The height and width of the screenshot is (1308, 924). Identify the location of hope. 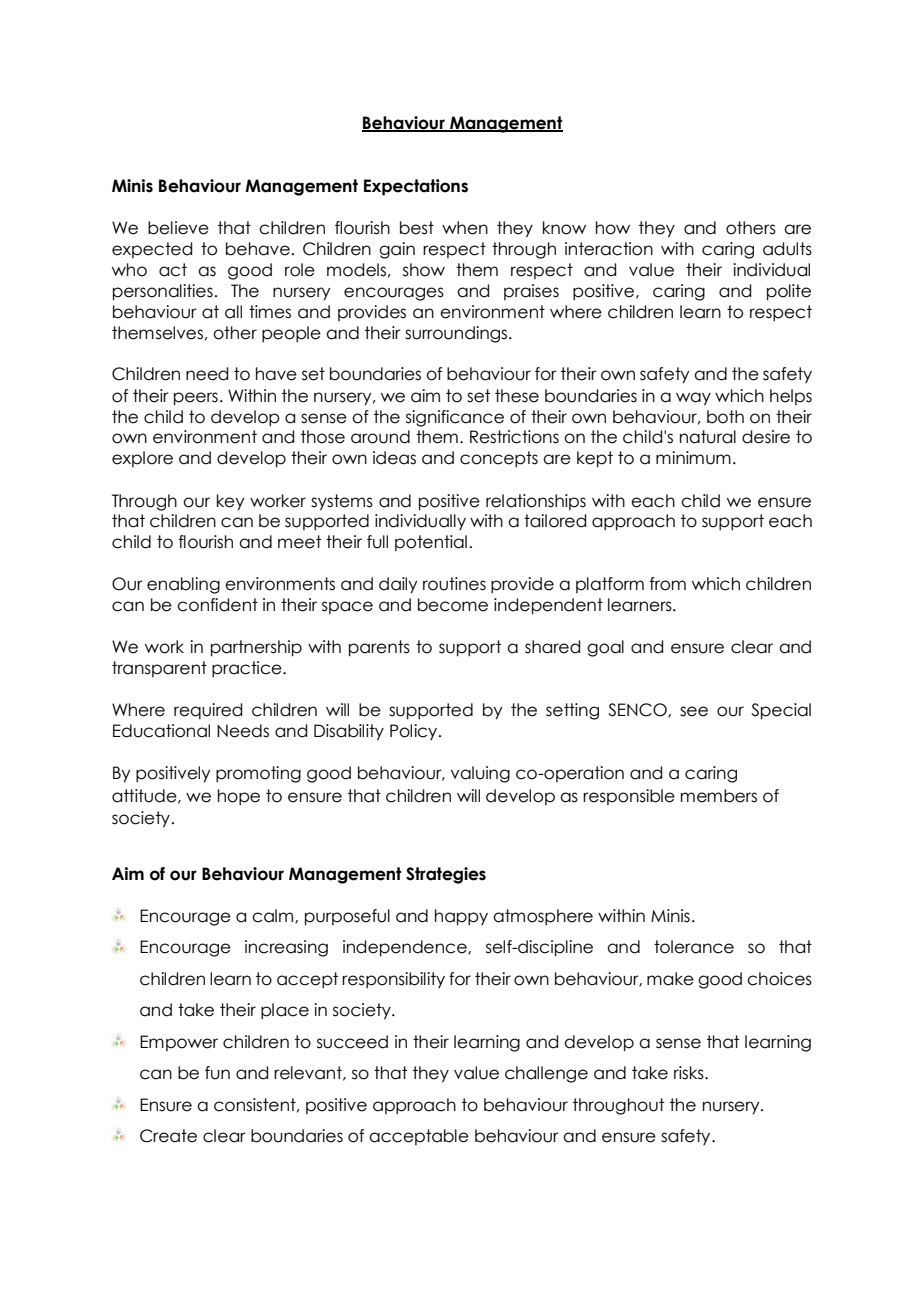
(239, 797).
